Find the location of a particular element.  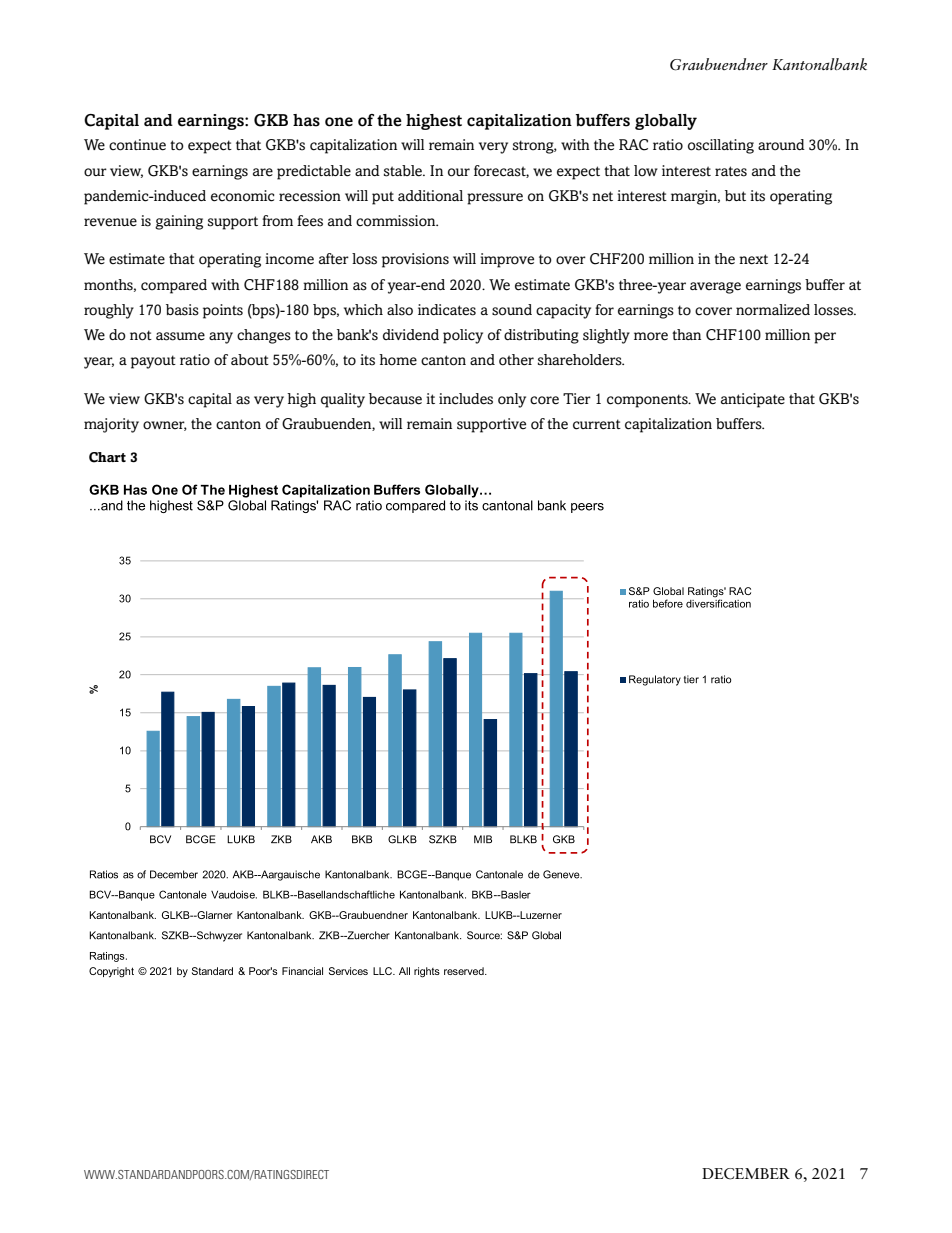

components is located at coordinates (648, 401).
